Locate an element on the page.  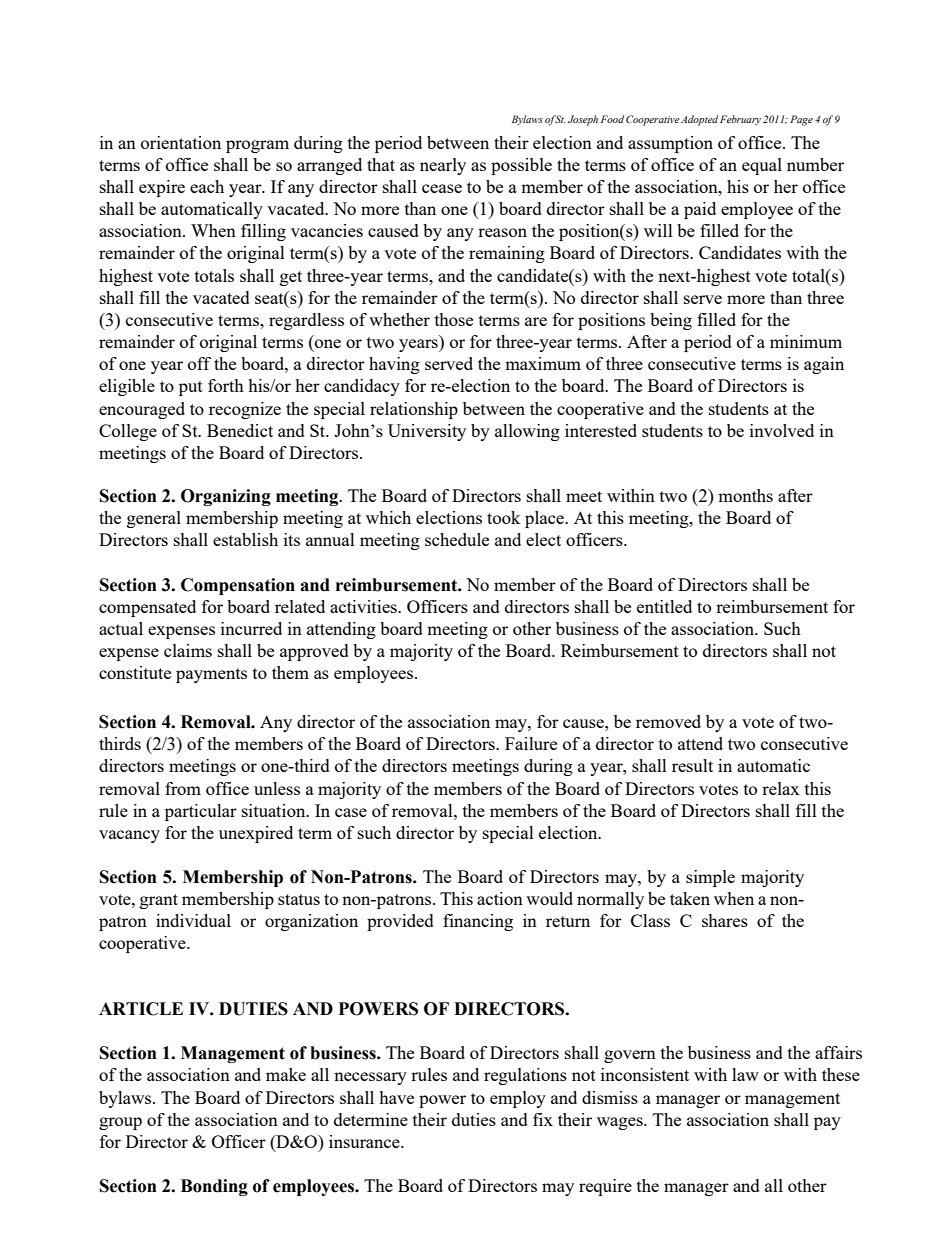
Failure is located at coordinates (531, 743).
